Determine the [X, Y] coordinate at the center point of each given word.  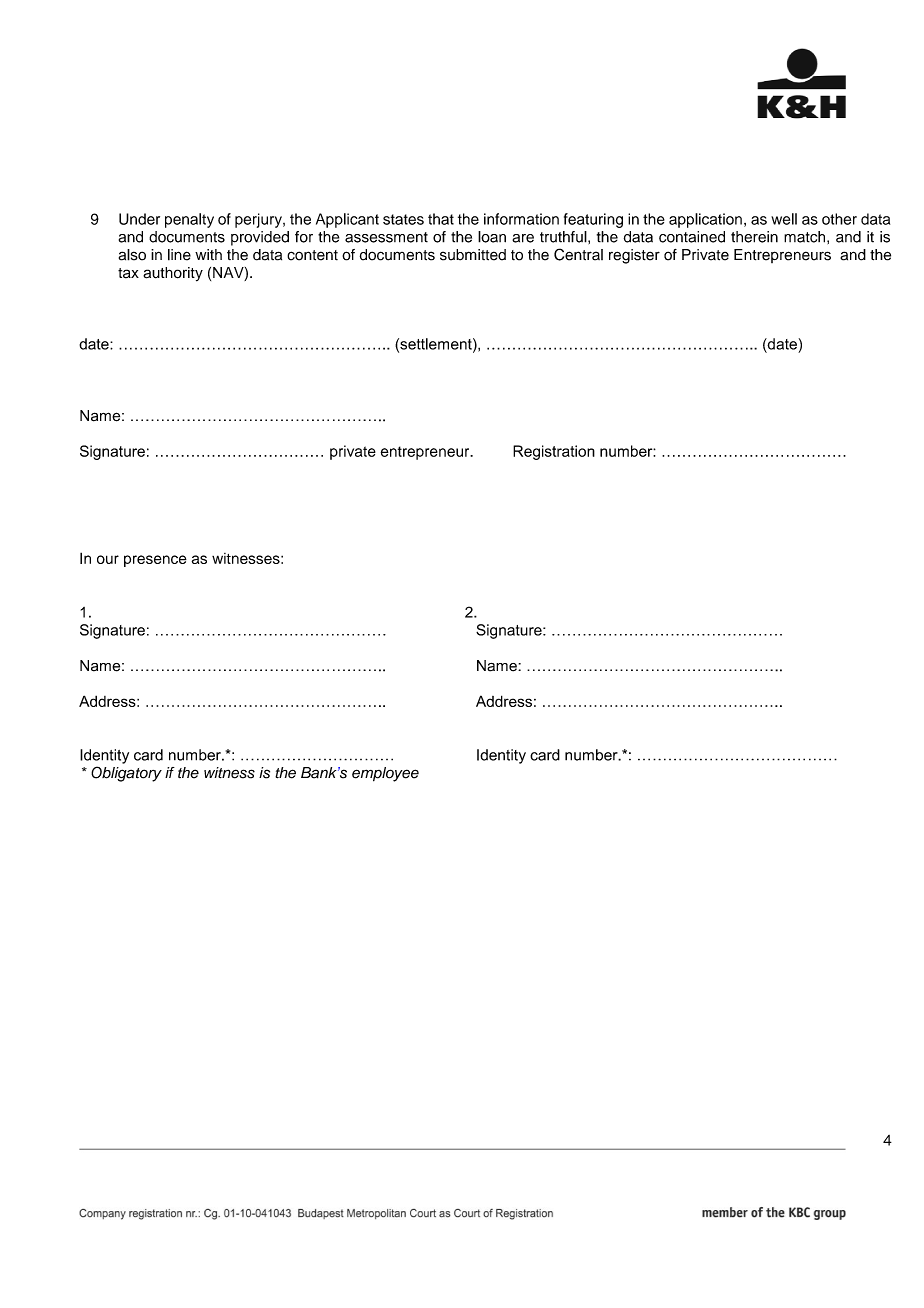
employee [385, 774]
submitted [473, 255]
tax [128, 273]
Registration [554, 452]
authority [173, 274]
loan [492, 237]
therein [754, 237]
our [108, 559]
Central [578, 254]
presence [155, 561]
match [806, 237]
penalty [189, 220]
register [634, 256]
